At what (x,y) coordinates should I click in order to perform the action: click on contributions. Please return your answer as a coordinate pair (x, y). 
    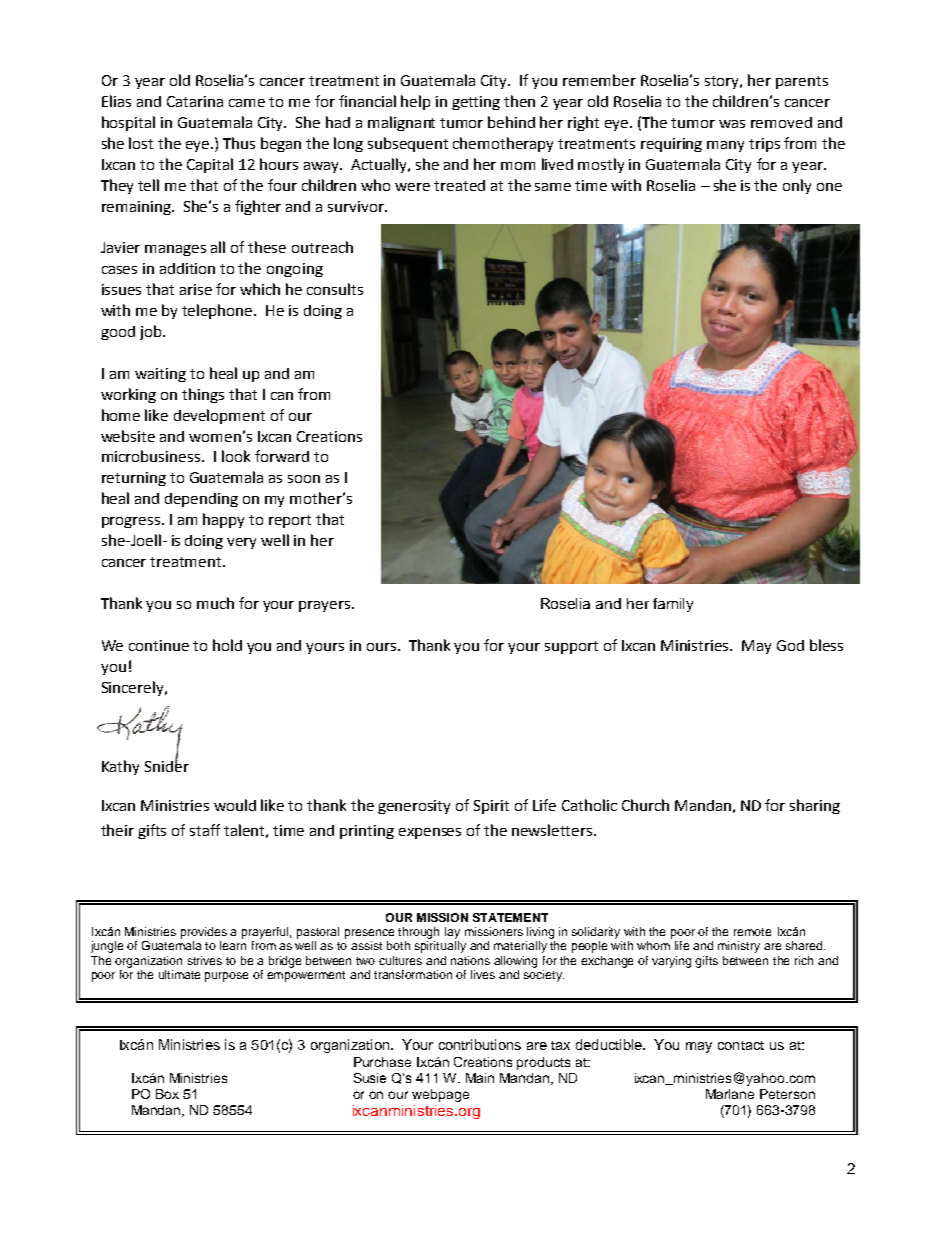
    Looking at the image, I should click on (480, 1044).
